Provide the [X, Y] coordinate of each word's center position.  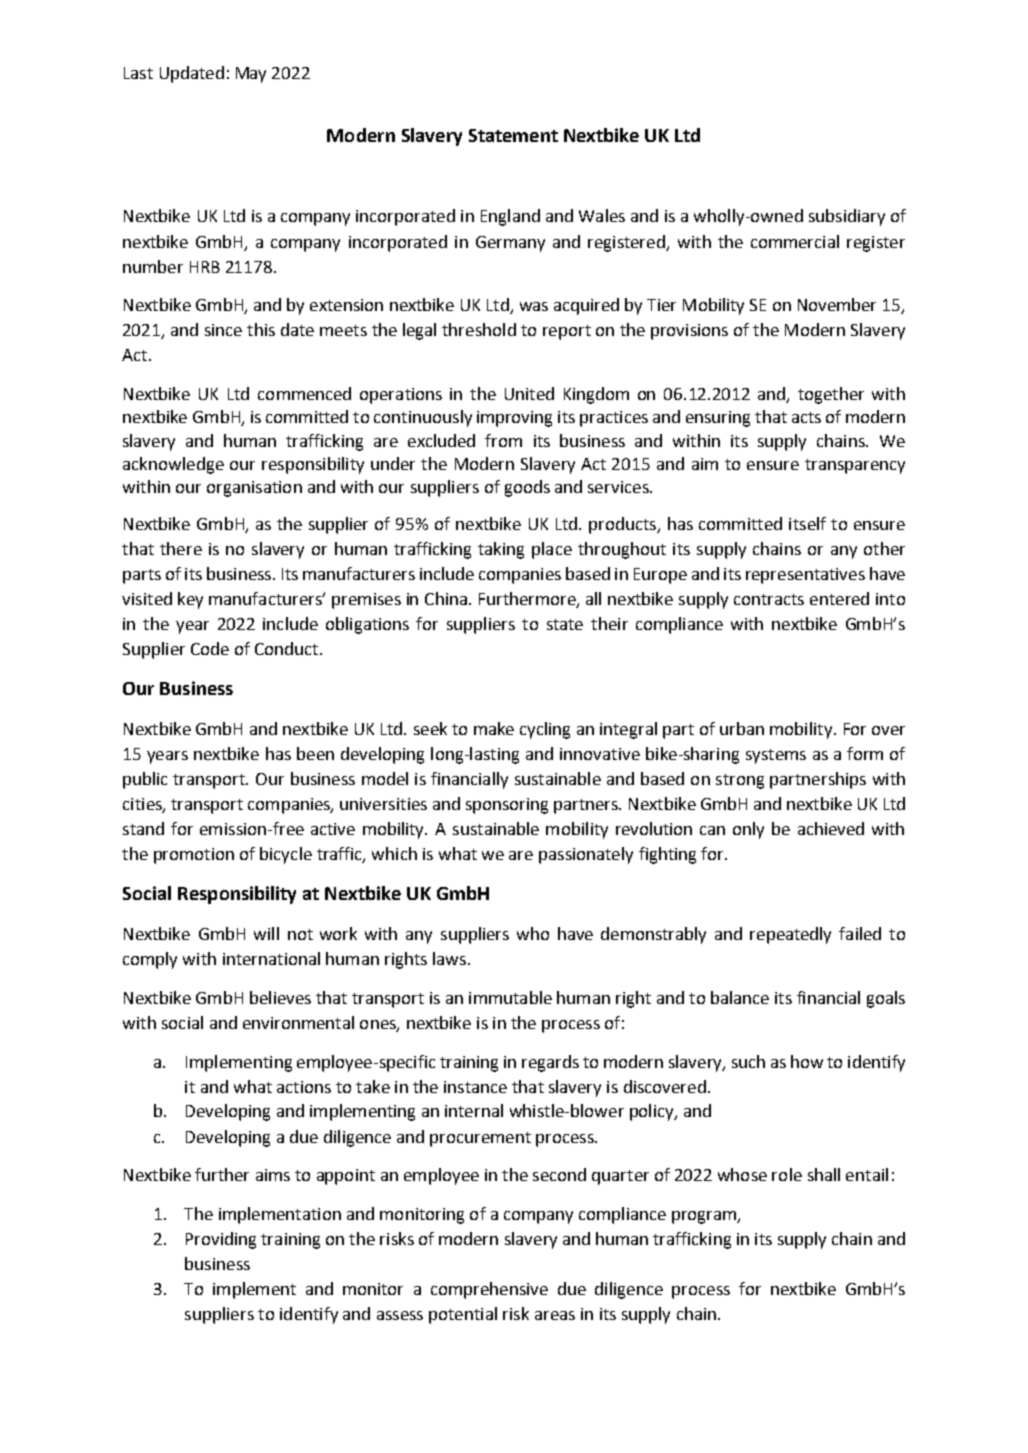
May [251, 75]
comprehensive [489, 1290]
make [494, 728]
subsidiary [847, 217]
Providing [221, 1240]
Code [210, 648]
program [705, 1217]
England [510, 217]
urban [742, 728]
